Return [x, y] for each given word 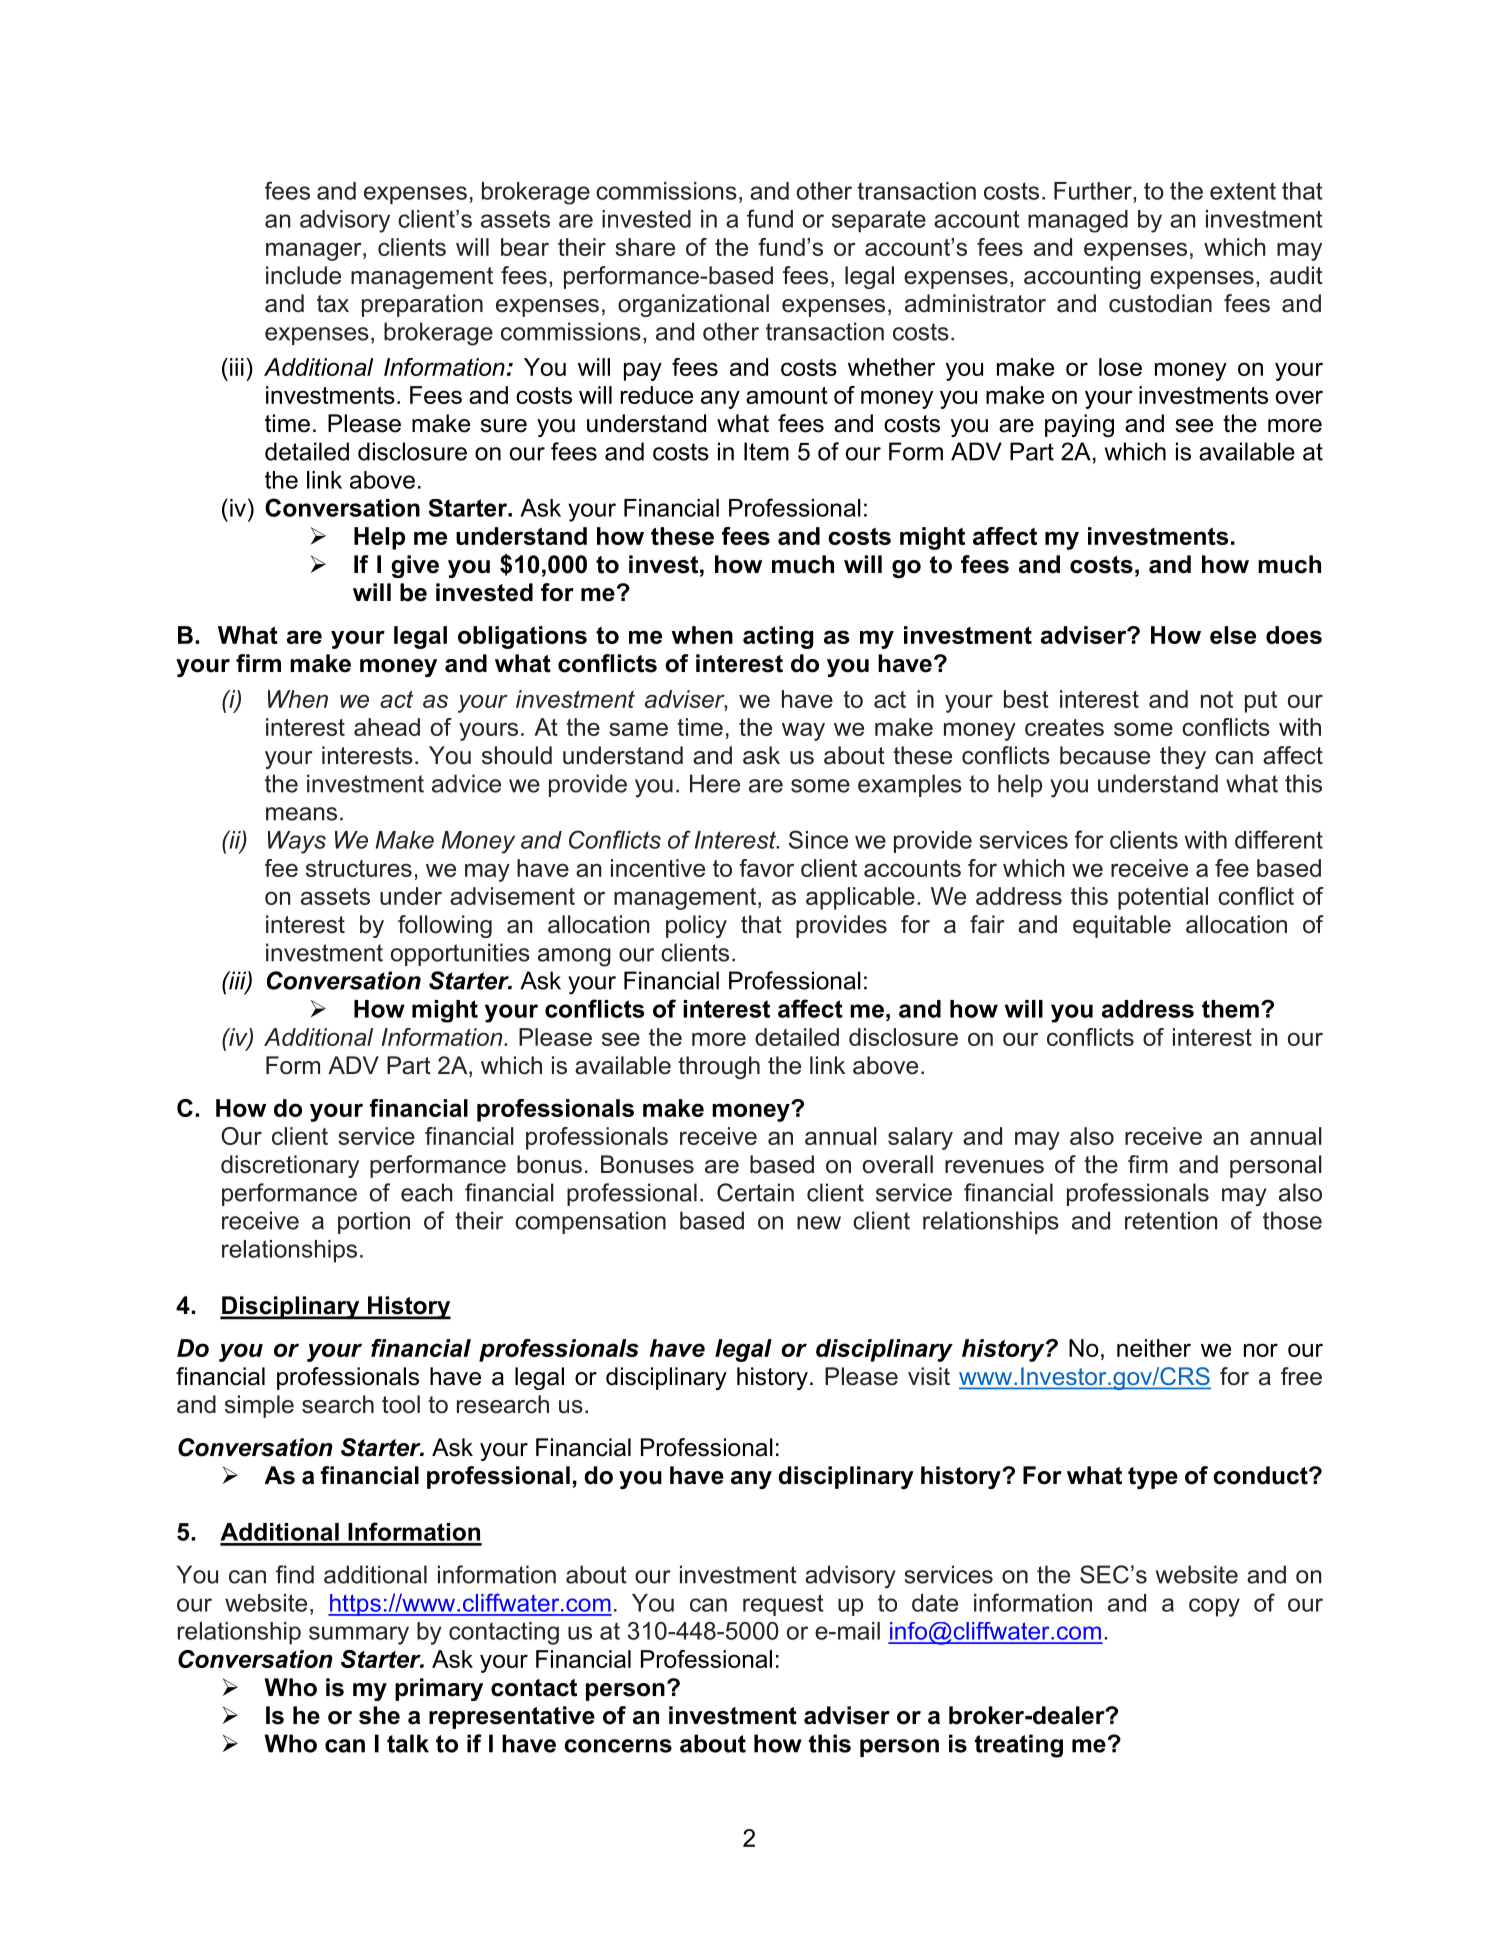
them [1230, 1009]
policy [696, 926]
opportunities [460, 954]
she [379, 1715]
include [303, 275]
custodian [1160, 303]
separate [879, 221]
